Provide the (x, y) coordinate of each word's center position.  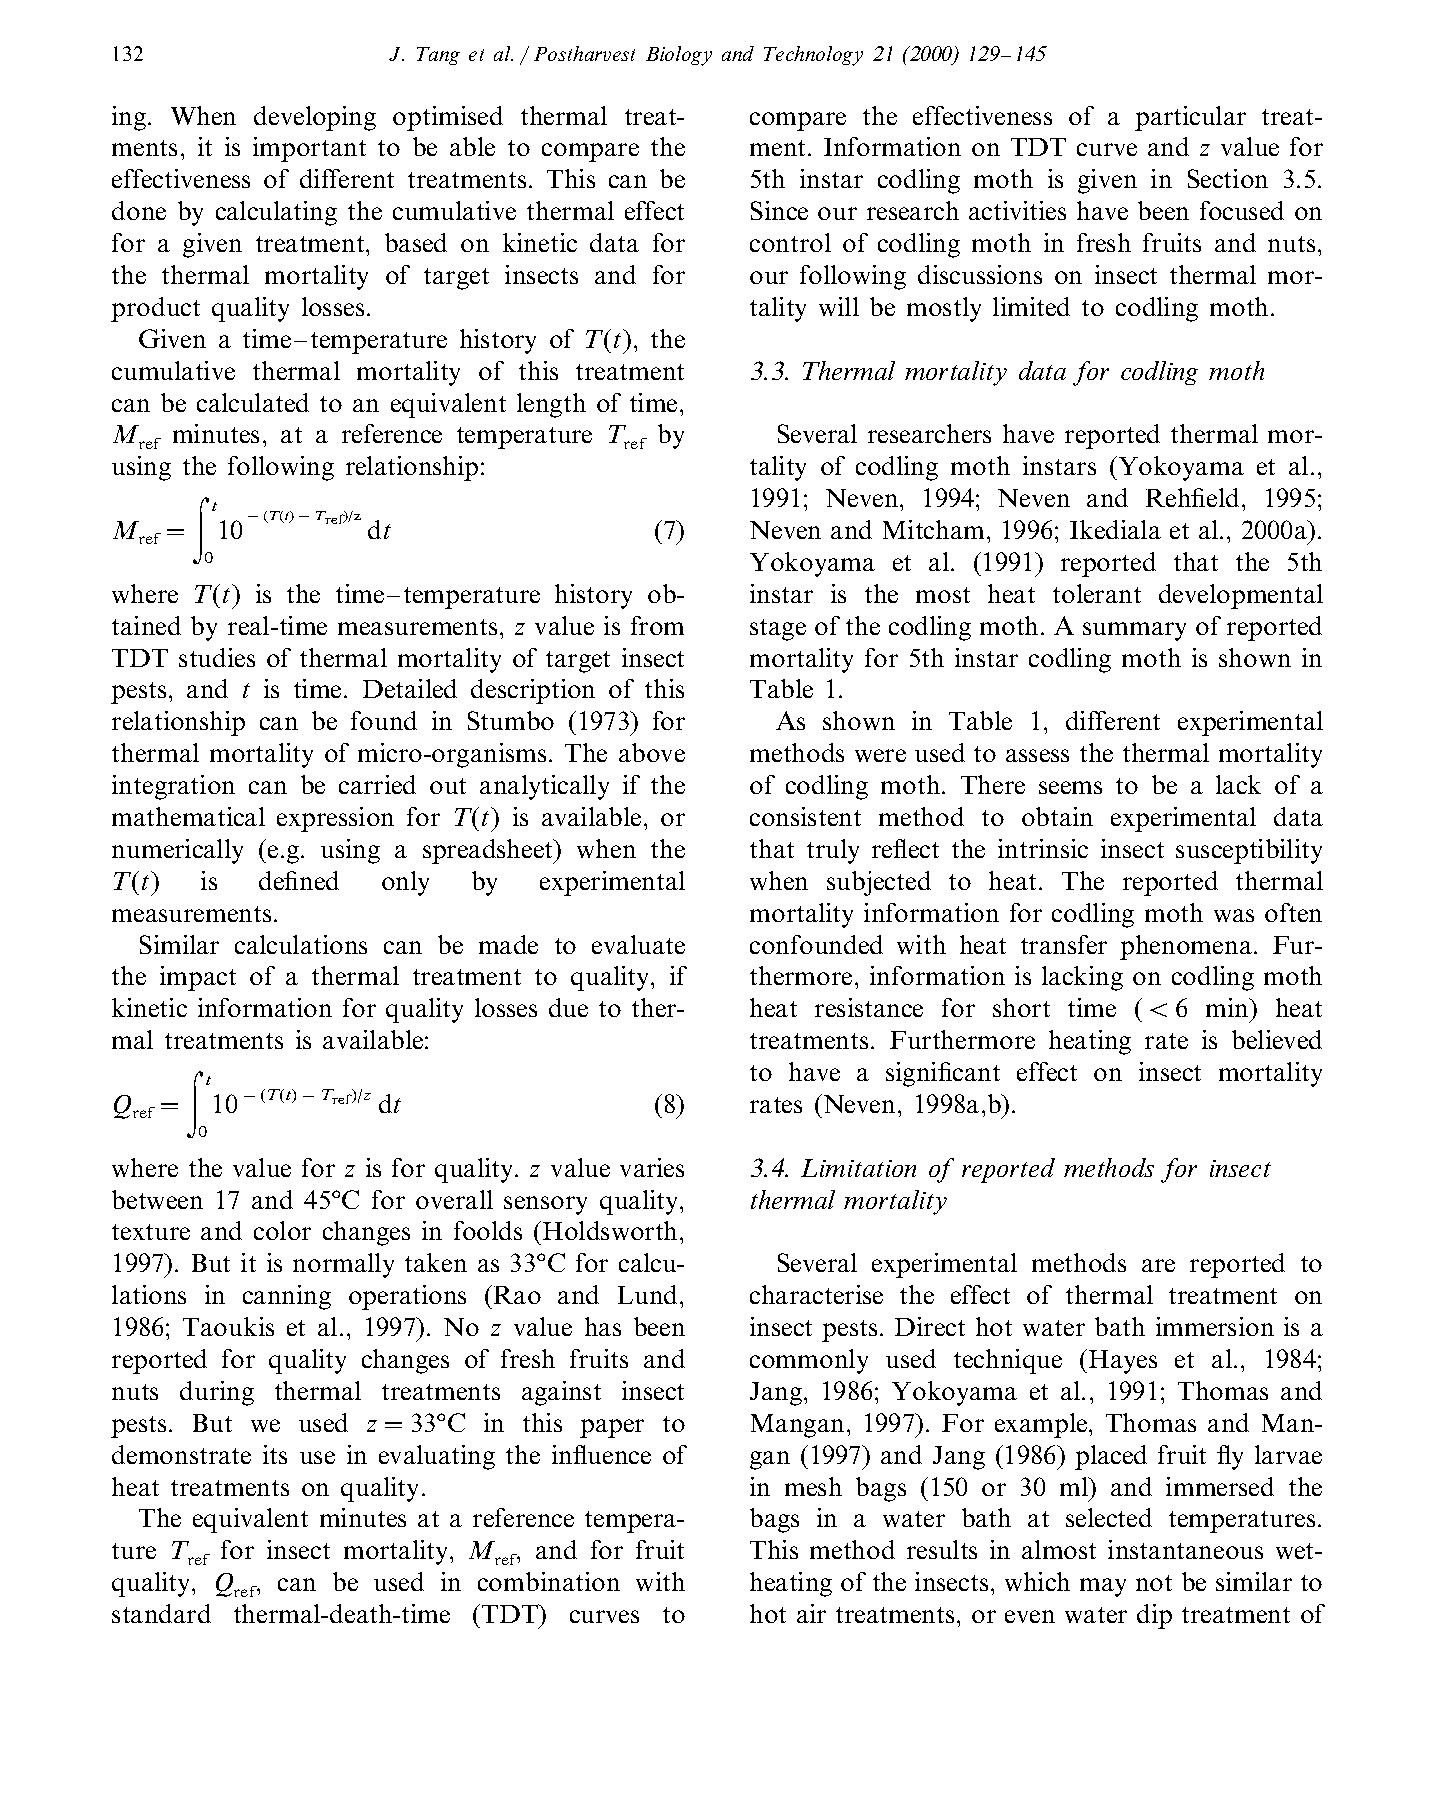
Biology (679, 56)
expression (335, 819)
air (811, 1613)
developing (315, 118)
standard (161, 1613)
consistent (805, 816)
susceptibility (1249, 851)
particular (1190, 118)
